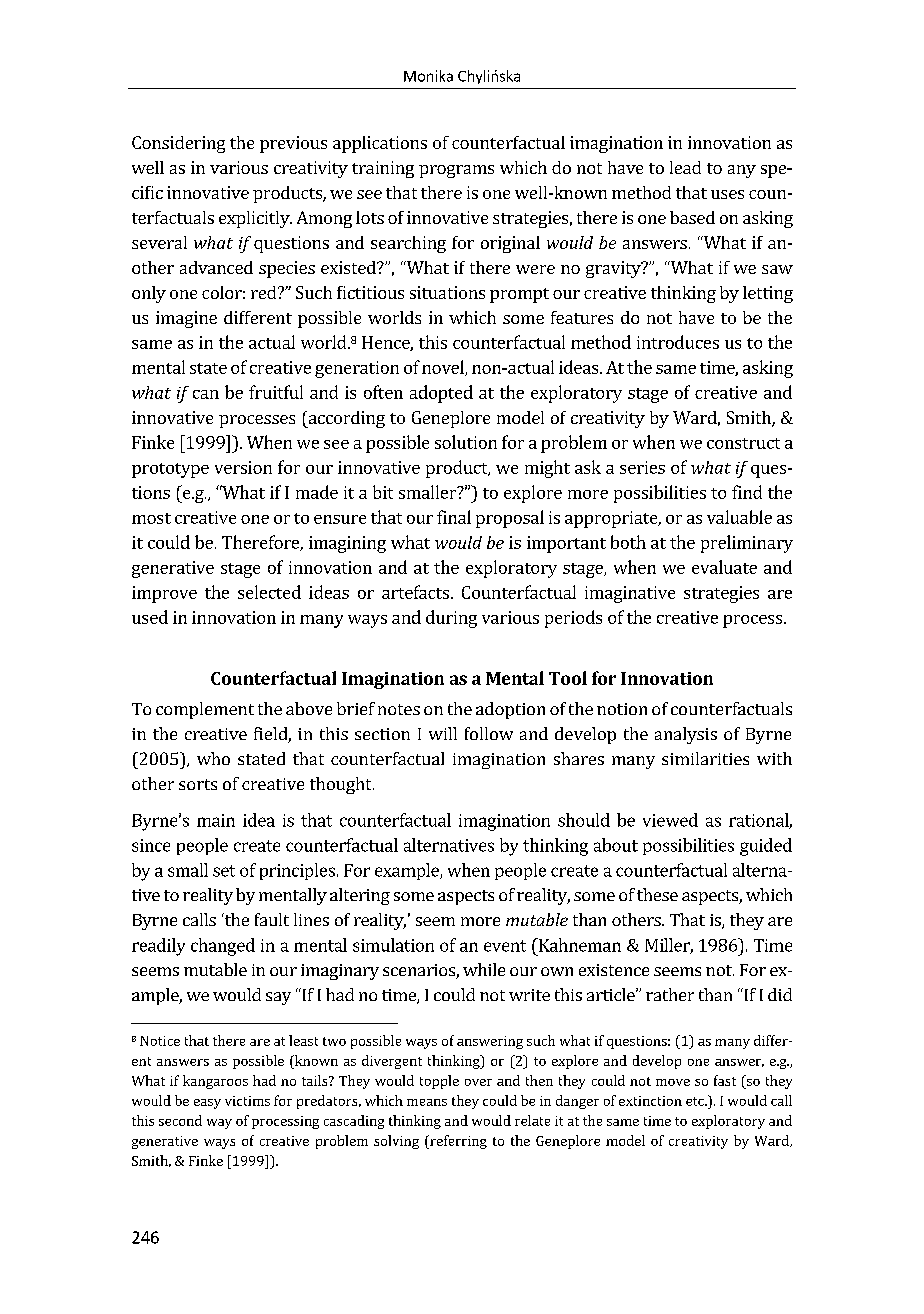 The image size is (924, 1314). What do you see at coordinates (478, 1082) in the image?
I see `over` at bounding box center [478, 1082].
